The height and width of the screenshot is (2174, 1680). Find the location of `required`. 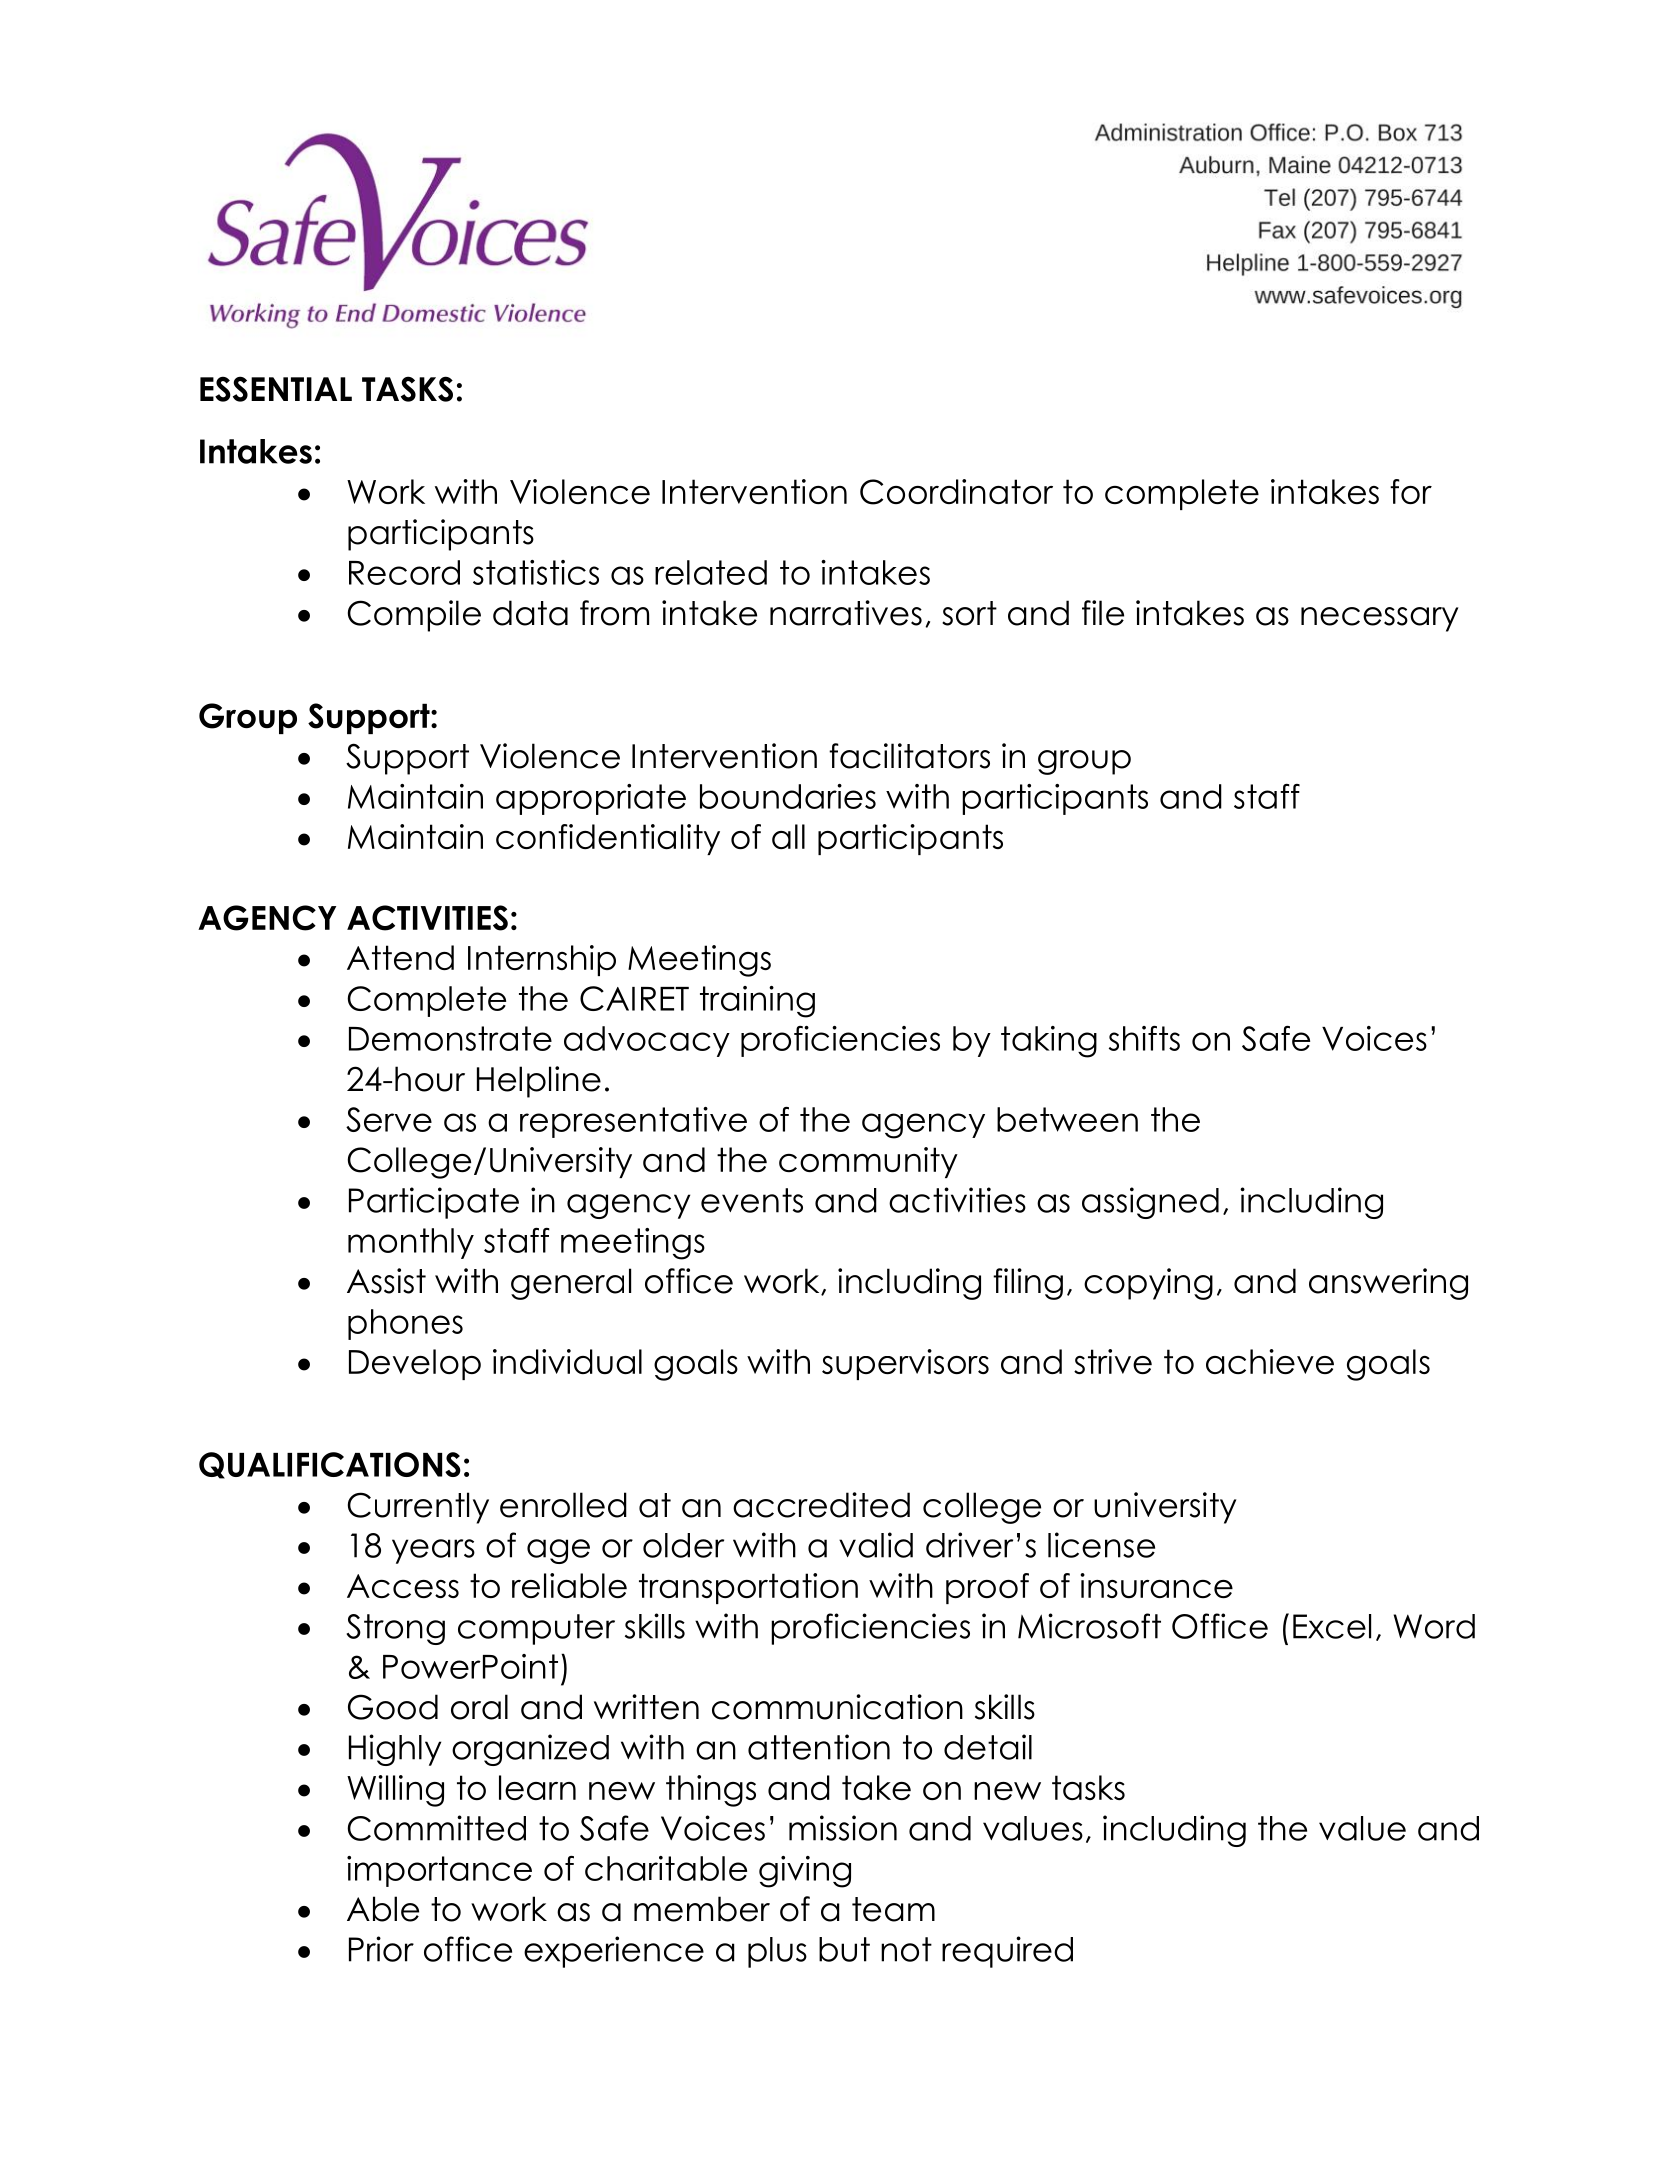

required is located at coordinates (1007, 1952).
